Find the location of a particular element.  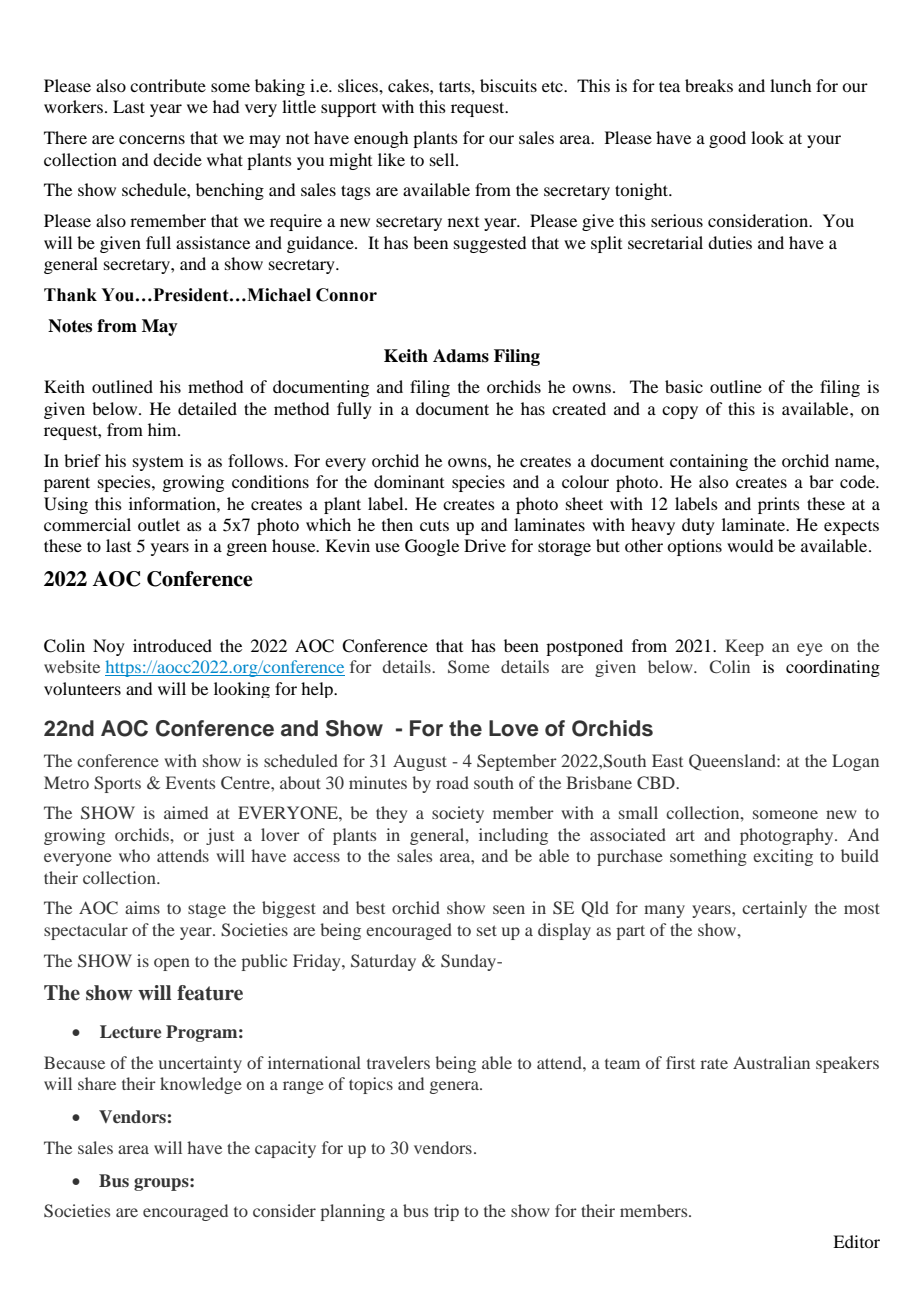

sell is located at coordinates (443, 159).
